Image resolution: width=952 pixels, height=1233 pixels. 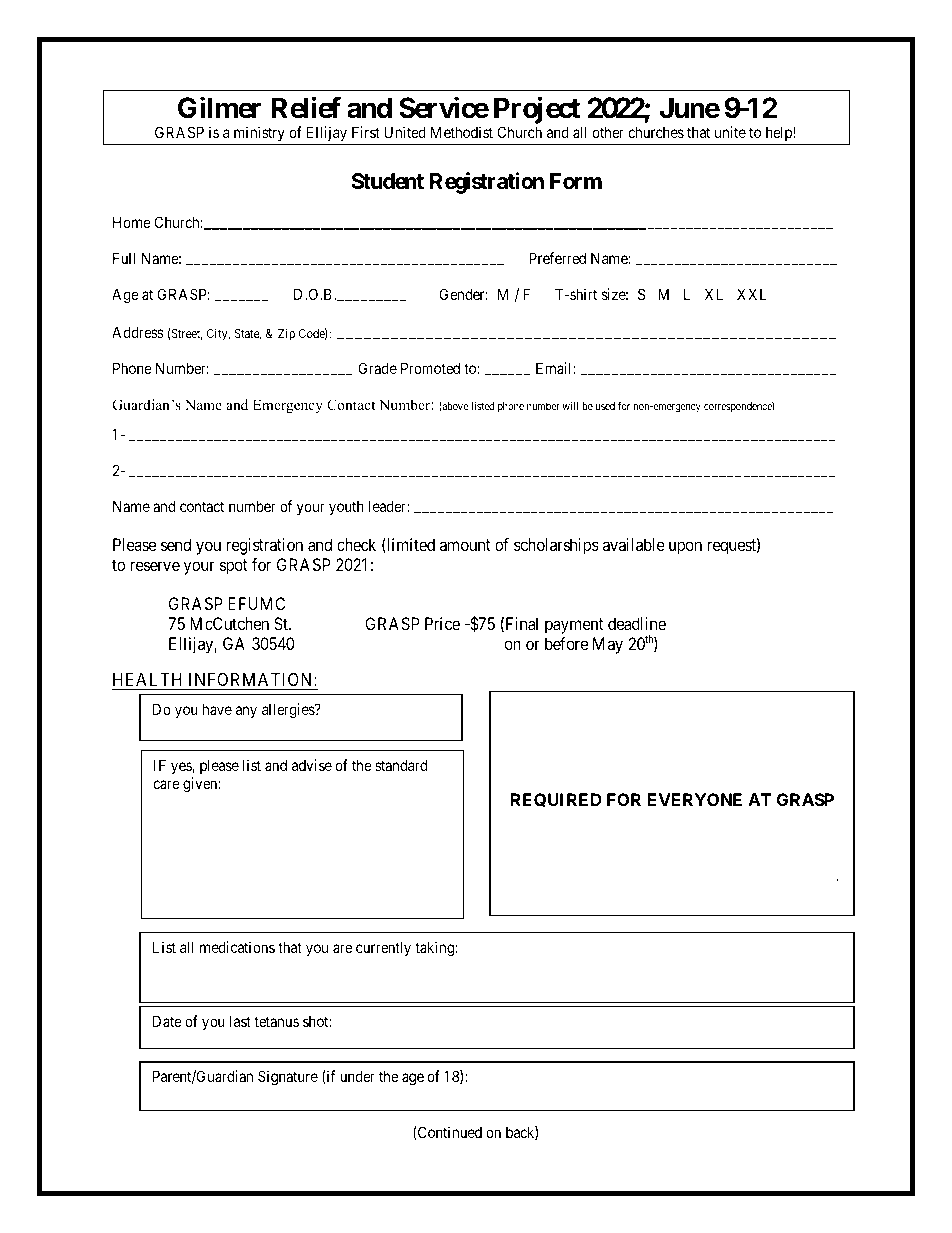 I want to click on other, so click(x=608, y=132).
